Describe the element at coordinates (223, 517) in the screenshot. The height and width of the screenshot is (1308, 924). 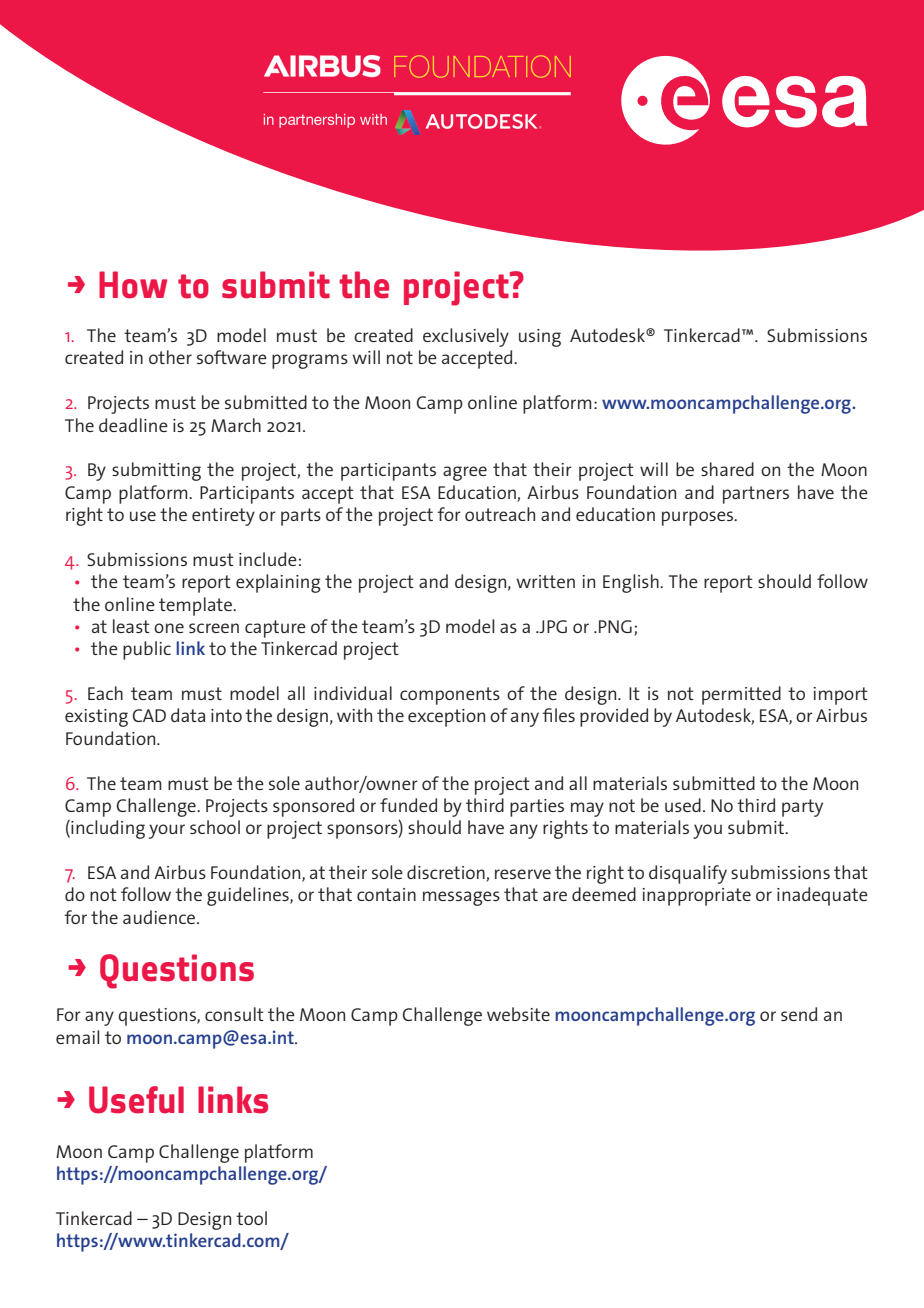
I see `entirety` at that location.
